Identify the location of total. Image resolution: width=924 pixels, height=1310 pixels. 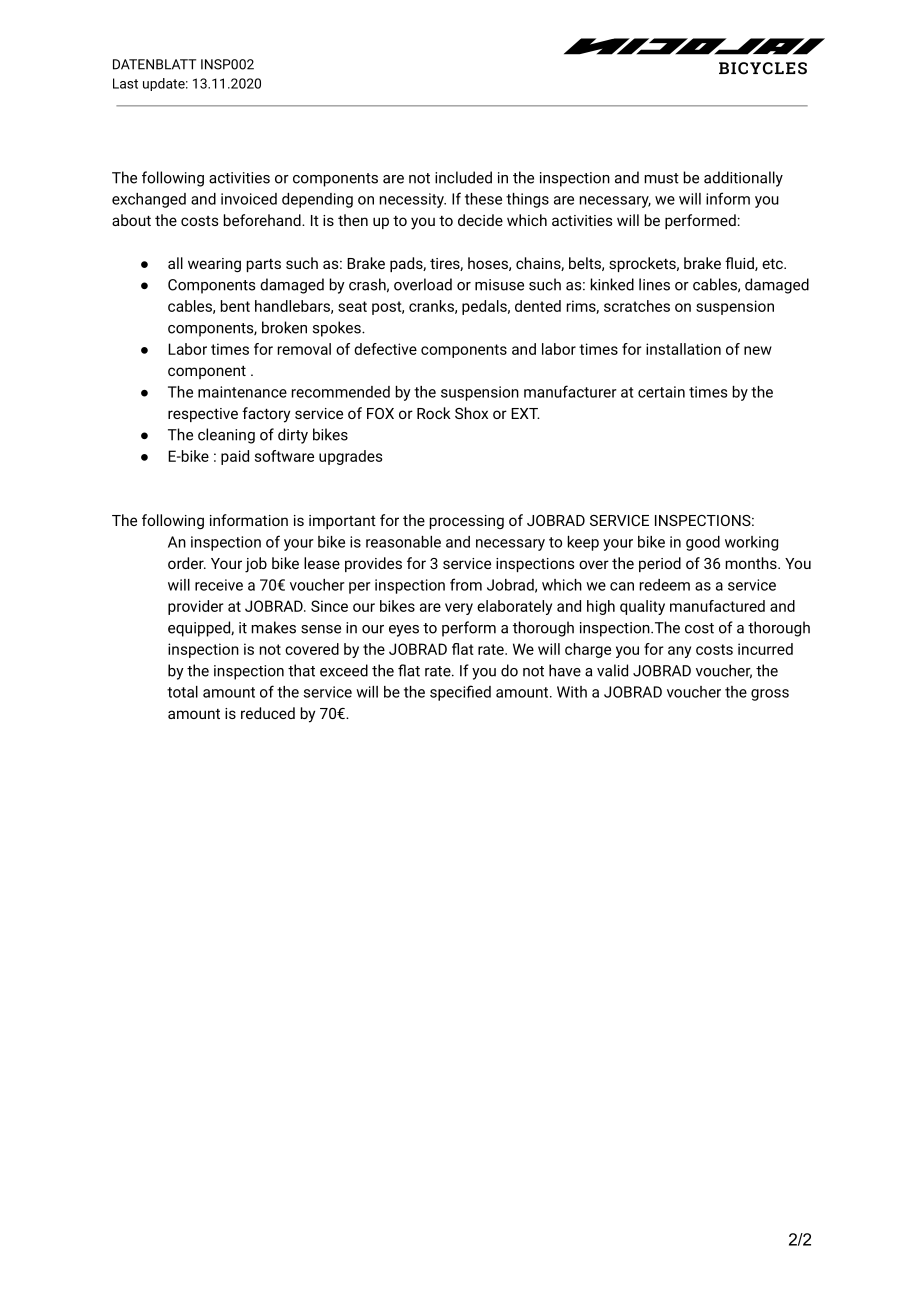
(182, 692).
